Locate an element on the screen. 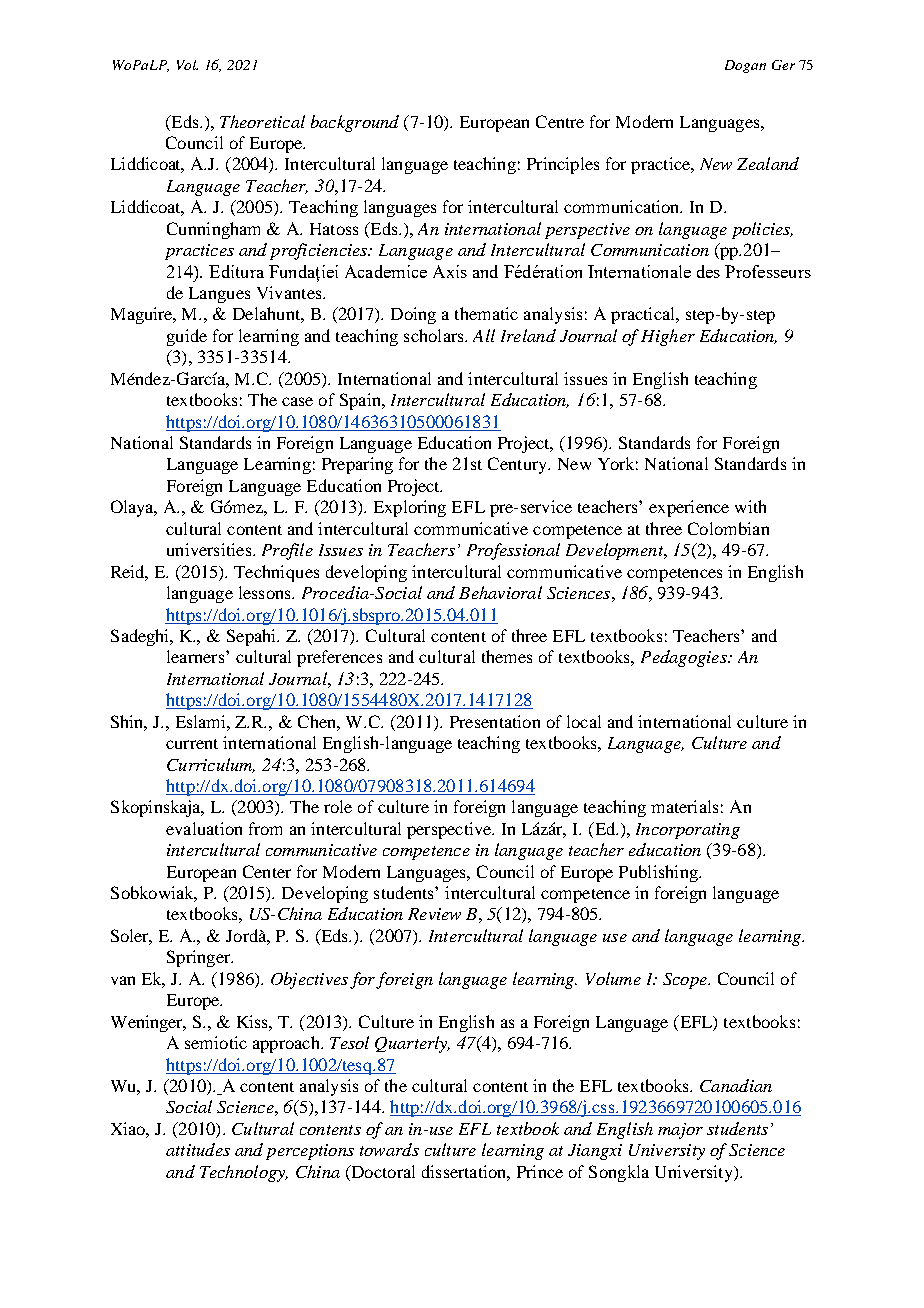 The image size is (924, 1308). Theoretical is located at coordinates (262, 121).
